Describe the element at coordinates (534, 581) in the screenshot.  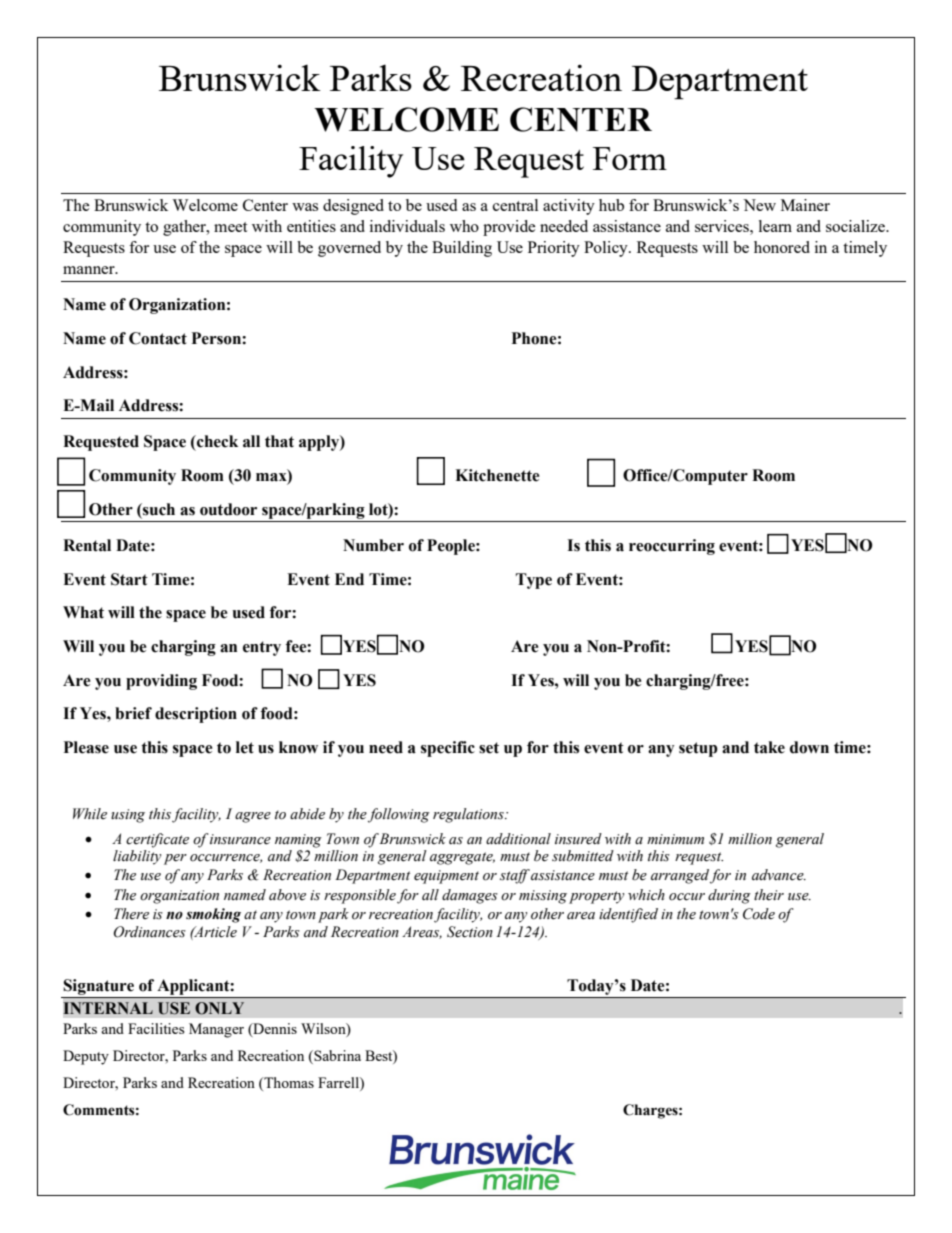
I see `Type` at that location.
